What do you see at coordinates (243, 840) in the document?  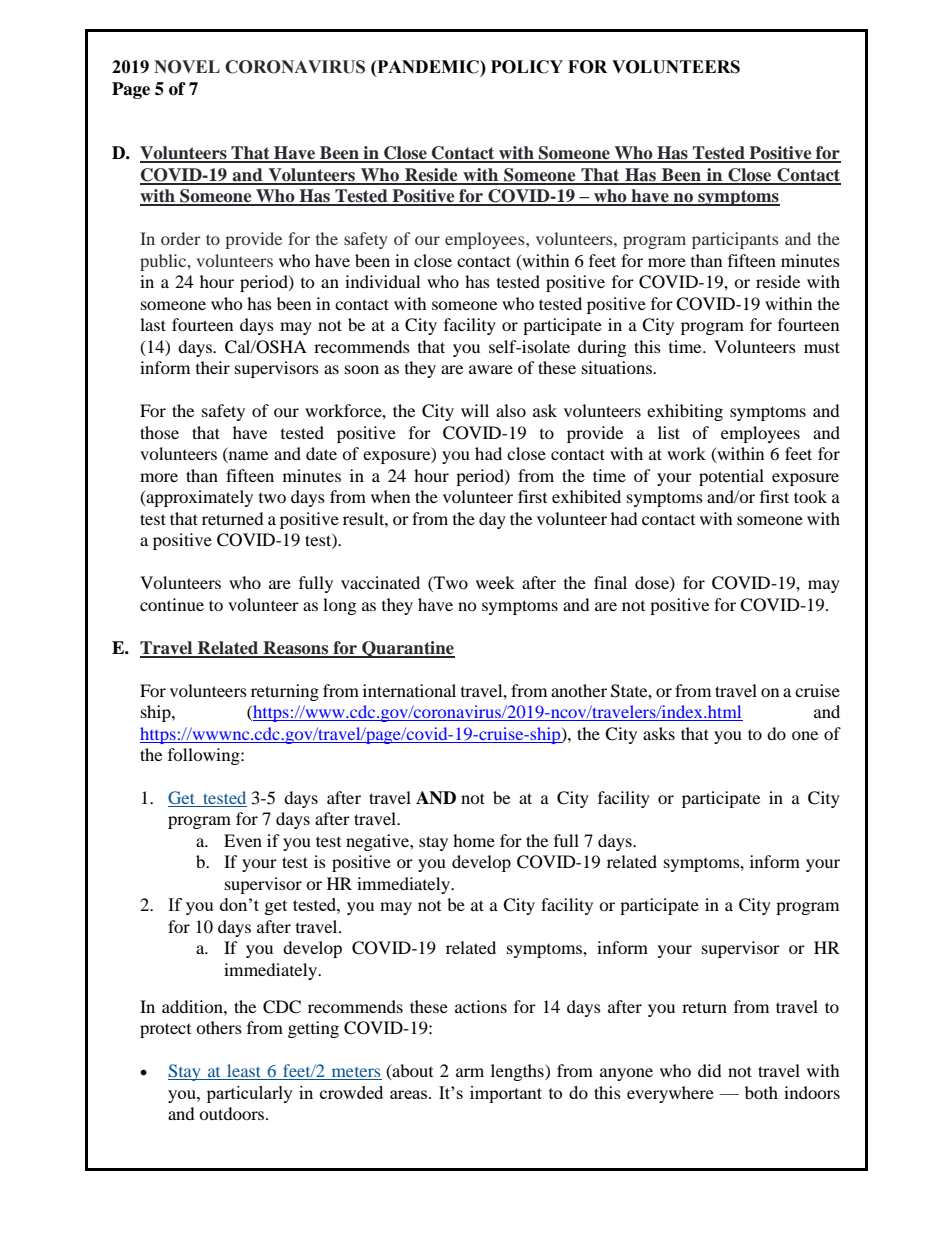 I see `Even` at bounding box center [243, 840].
